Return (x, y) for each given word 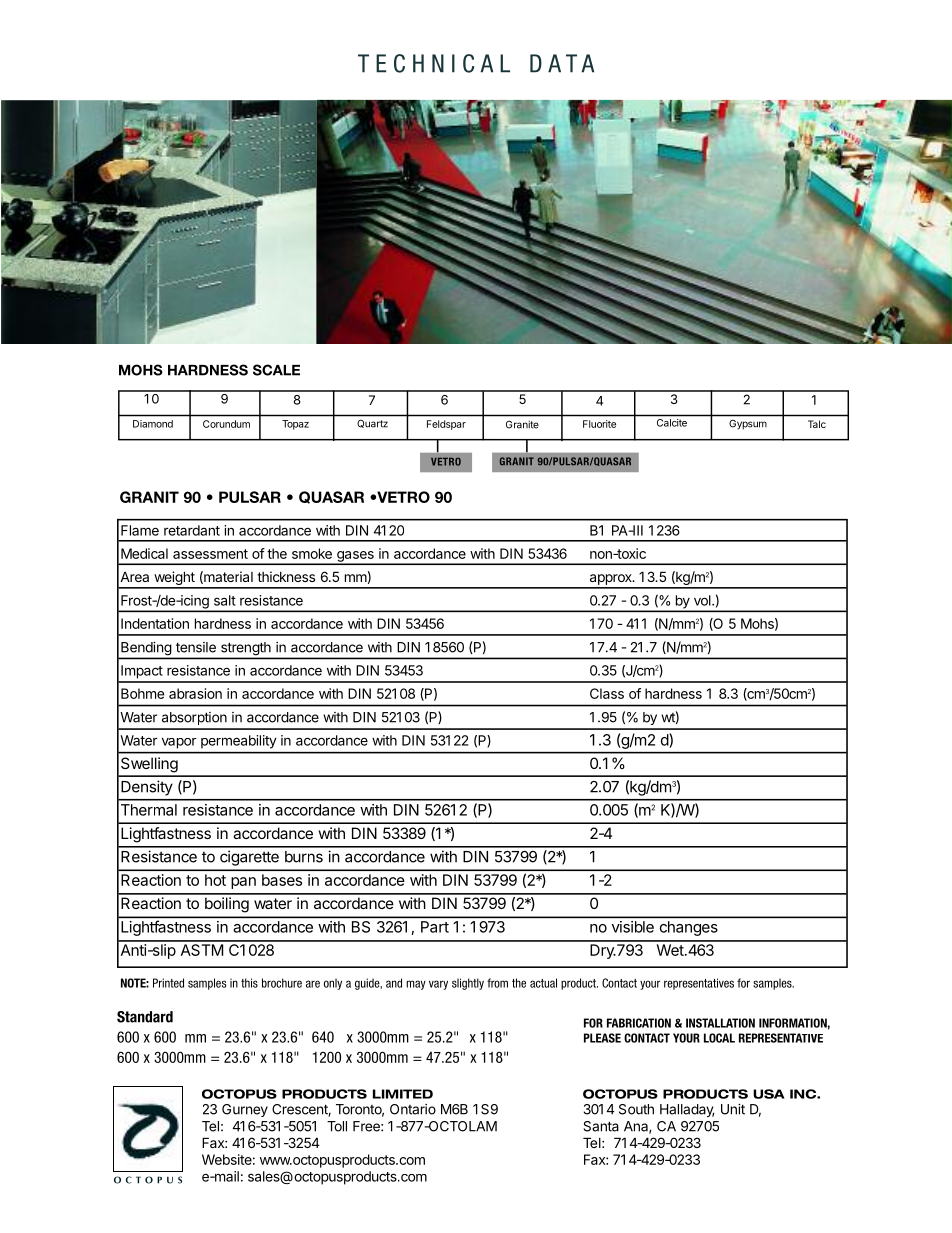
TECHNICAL (434, 63)
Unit (733, 1109)
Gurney (245, 1110)
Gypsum (748, 424)
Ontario (413, 1109)
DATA (562, 63)
